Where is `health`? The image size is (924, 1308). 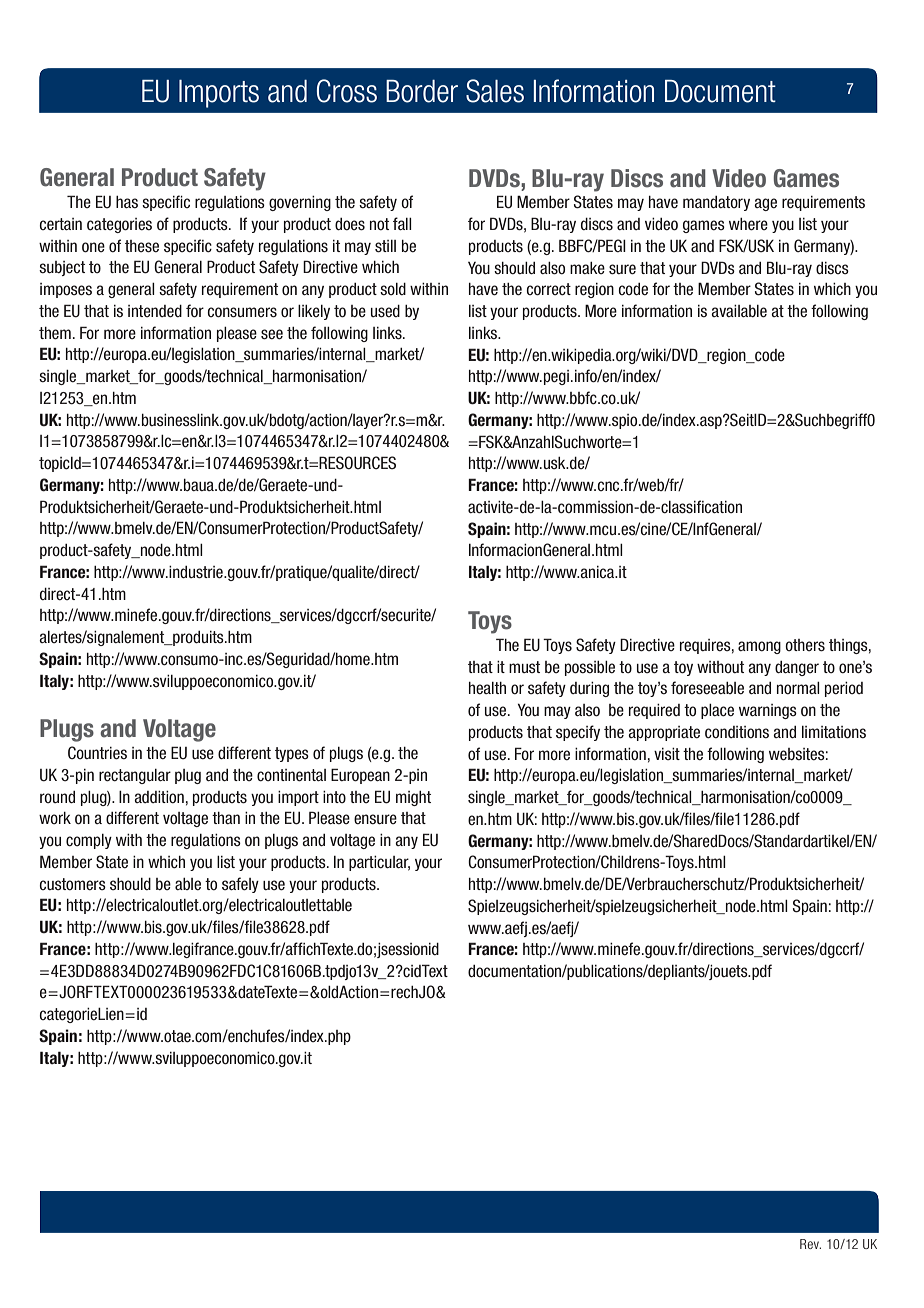
health is located at coordinates (487, 688).
